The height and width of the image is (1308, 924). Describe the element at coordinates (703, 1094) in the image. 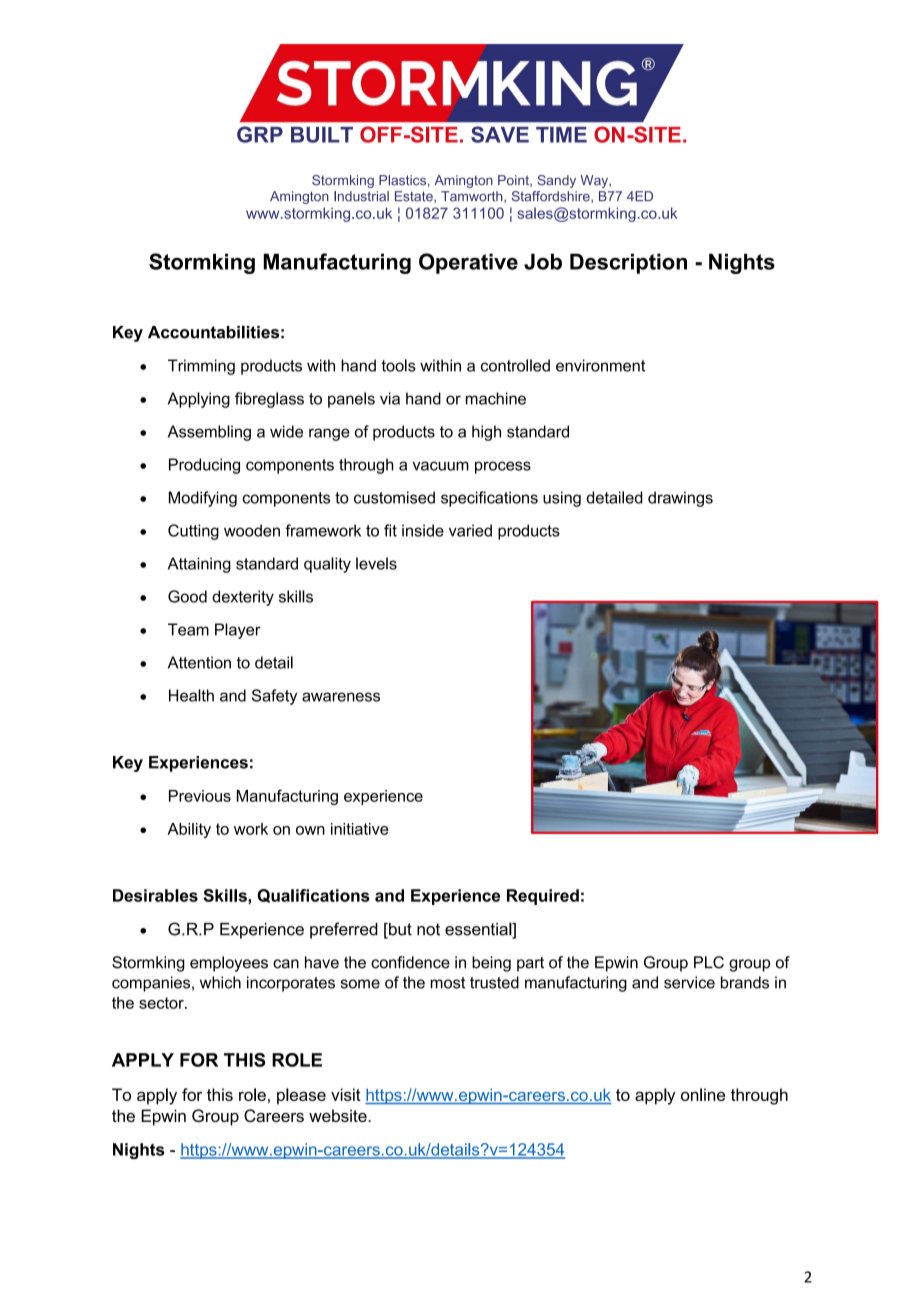

I see `online` at that location.
